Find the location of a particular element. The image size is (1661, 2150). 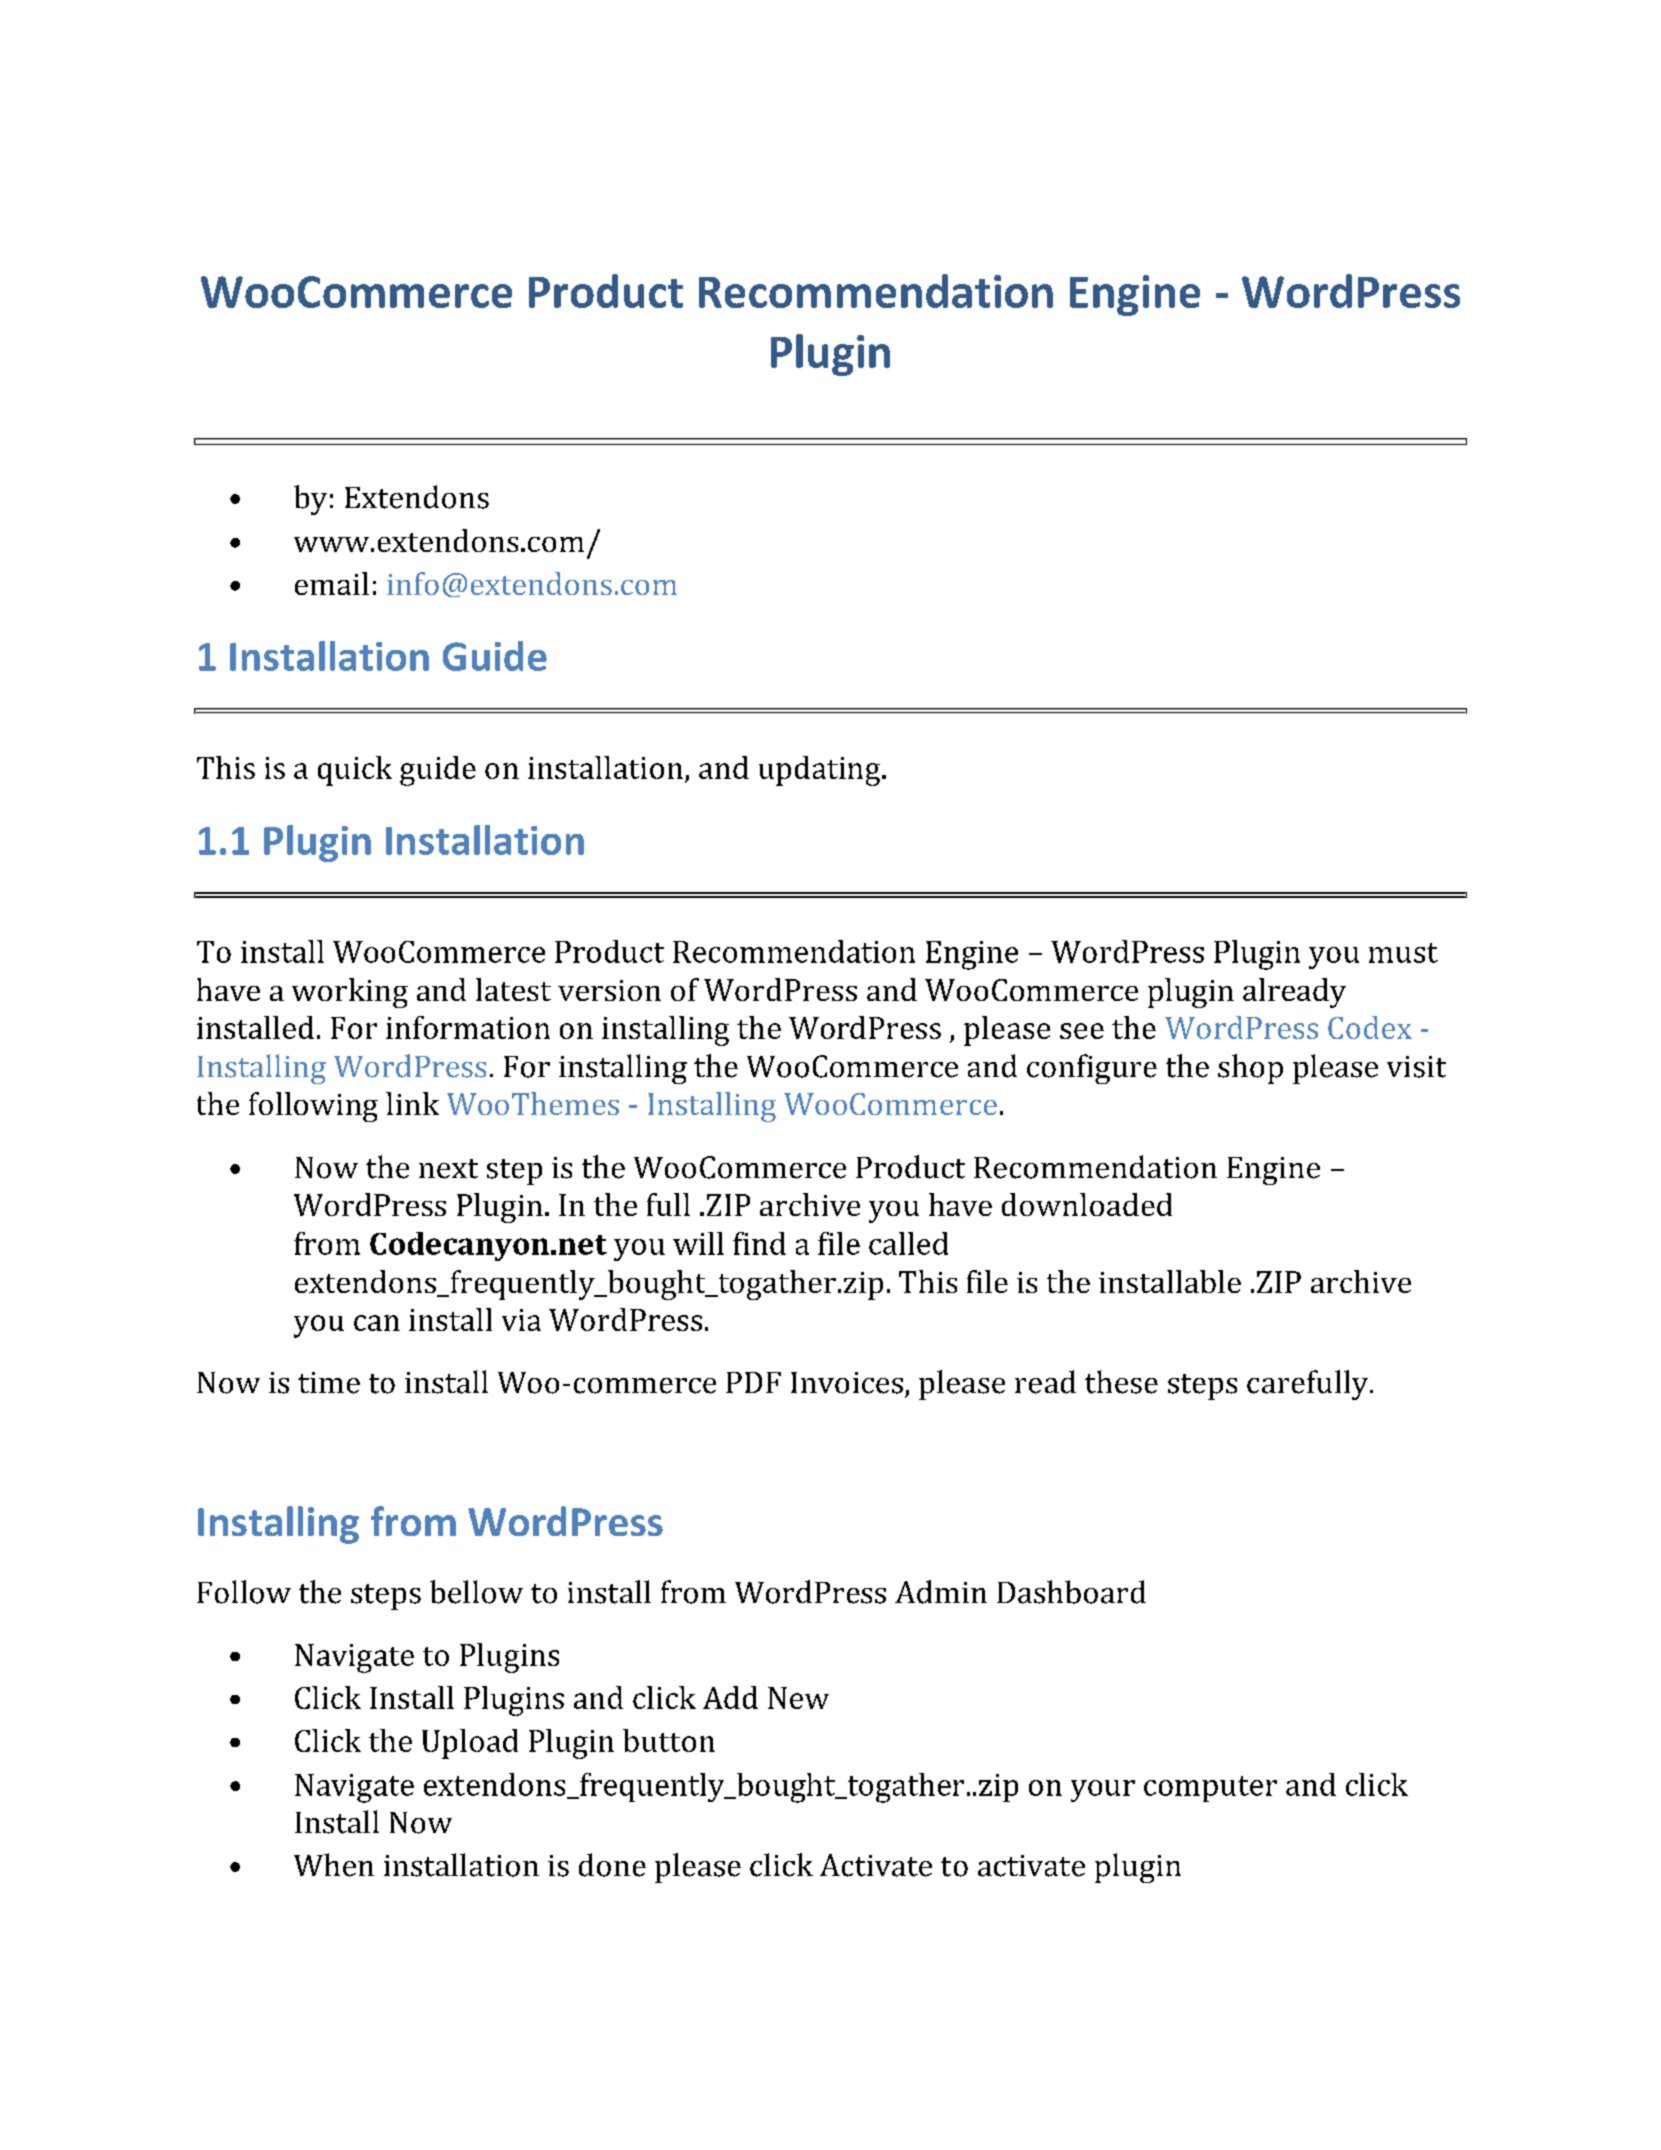

must is located at coordinates (1403, 953).
